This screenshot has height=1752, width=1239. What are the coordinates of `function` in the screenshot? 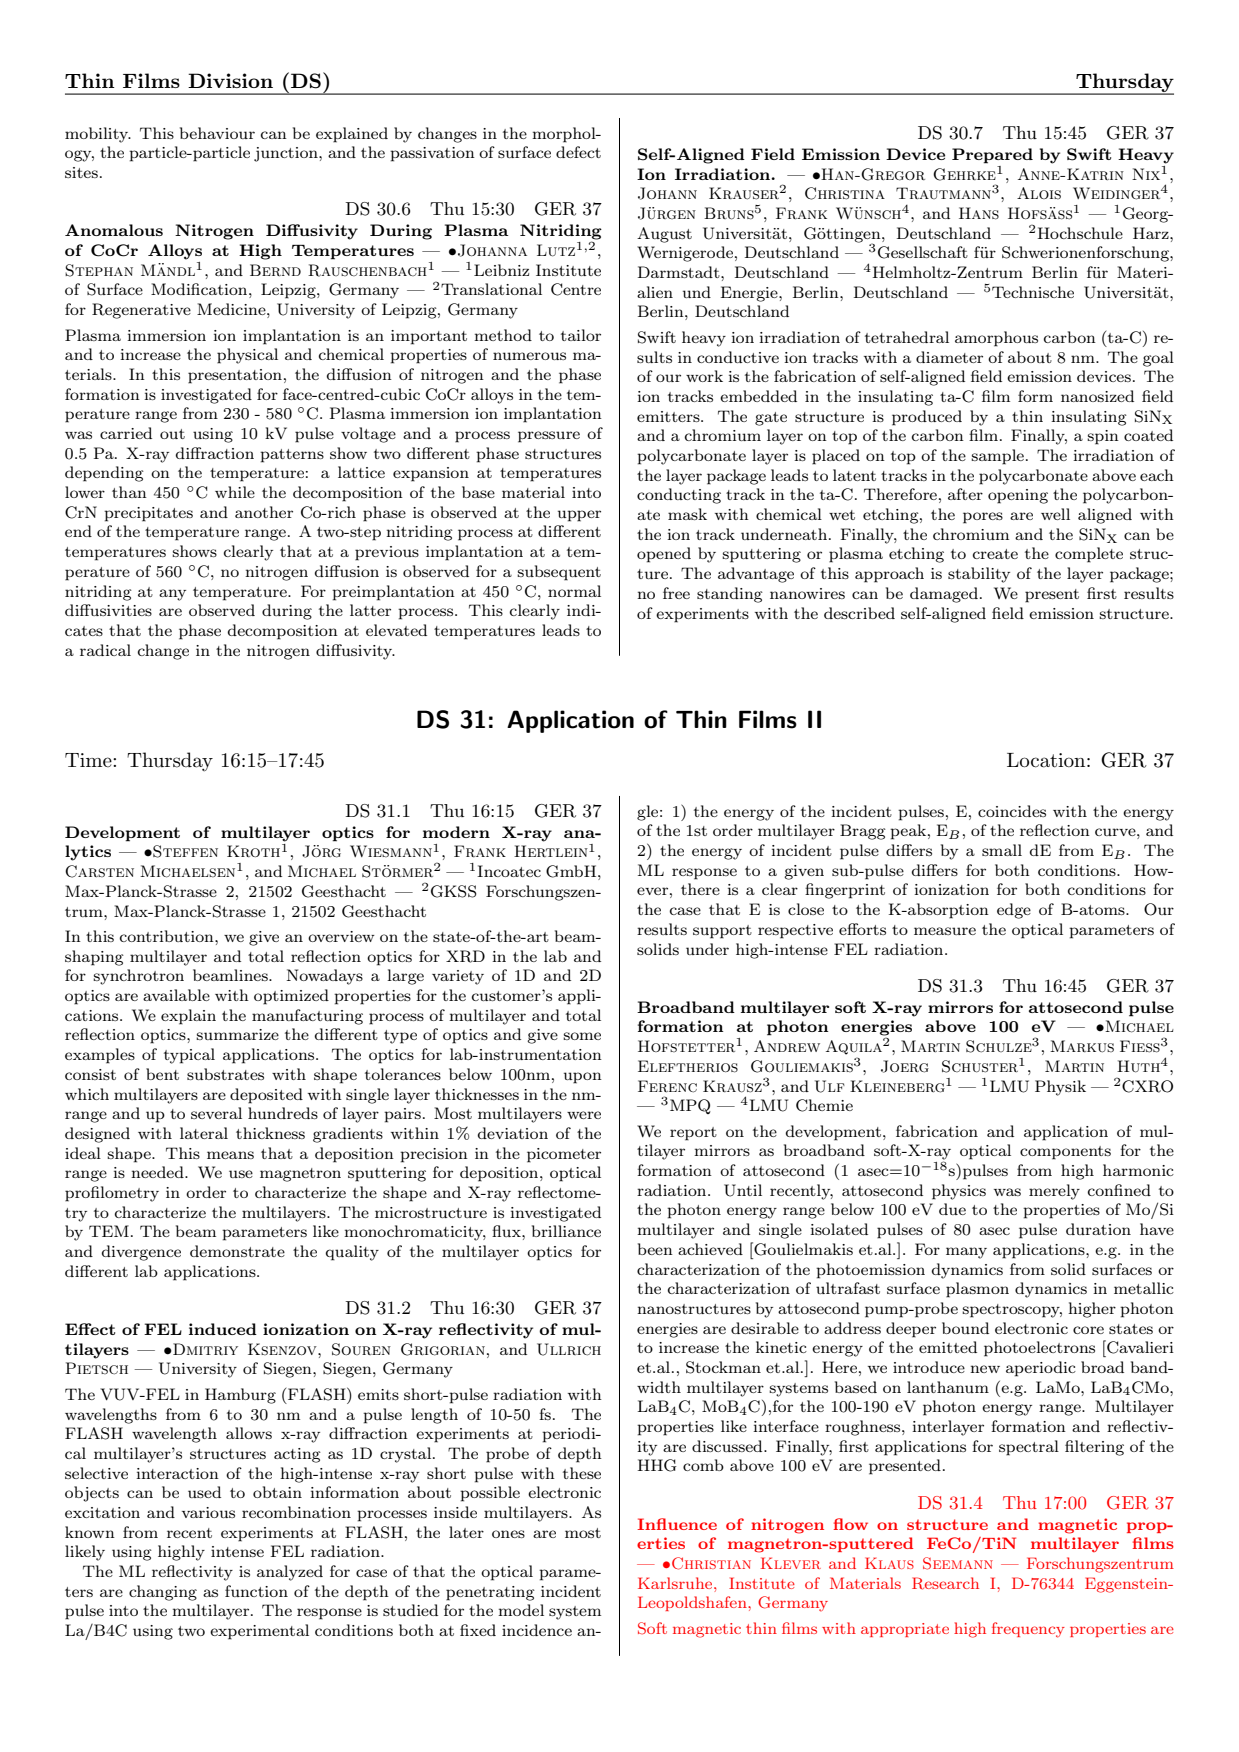 It's located at (256, 1591).
